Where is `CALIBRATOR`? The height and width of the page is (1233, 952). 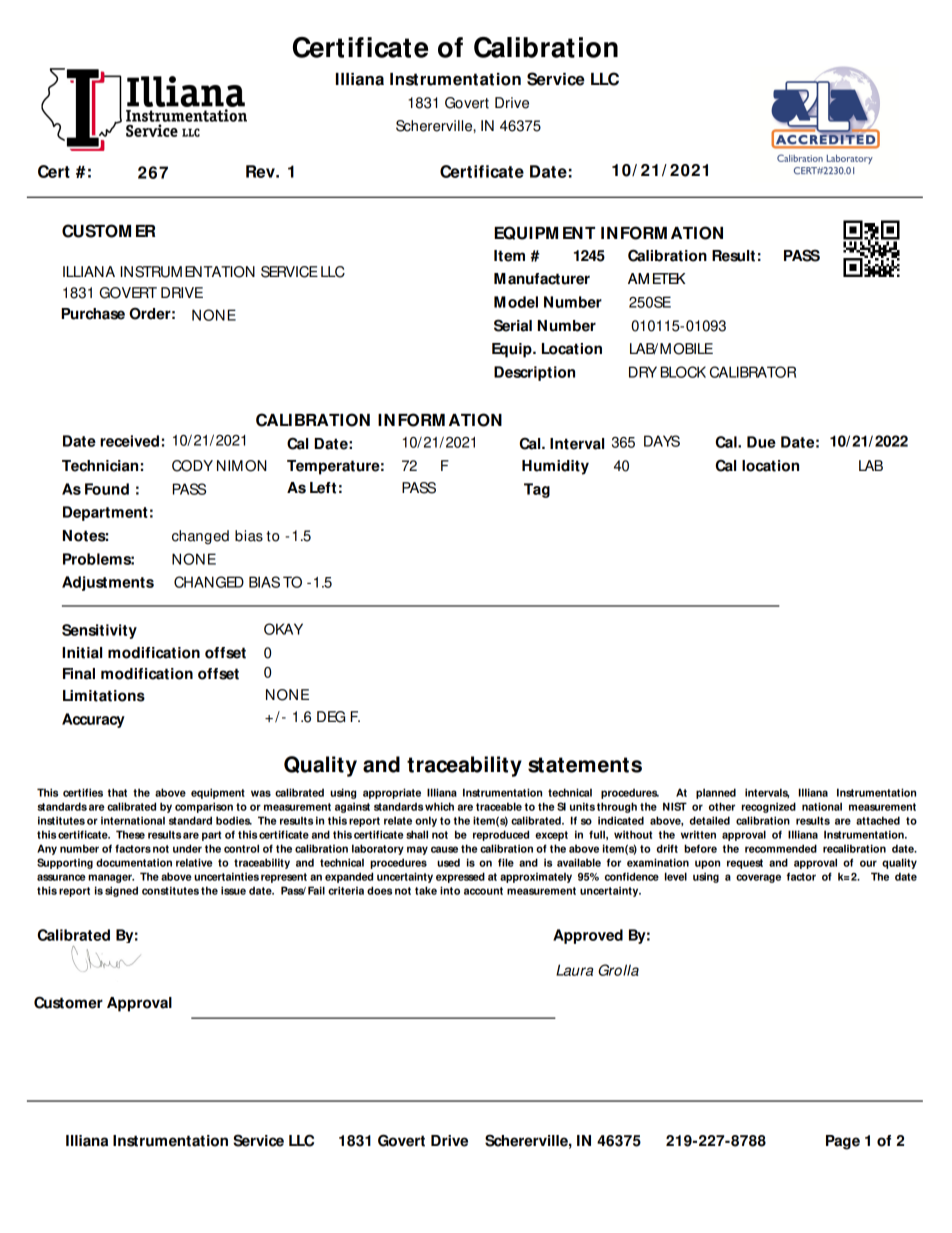 CALIBRATOR is located at coordinates (753, 372).
